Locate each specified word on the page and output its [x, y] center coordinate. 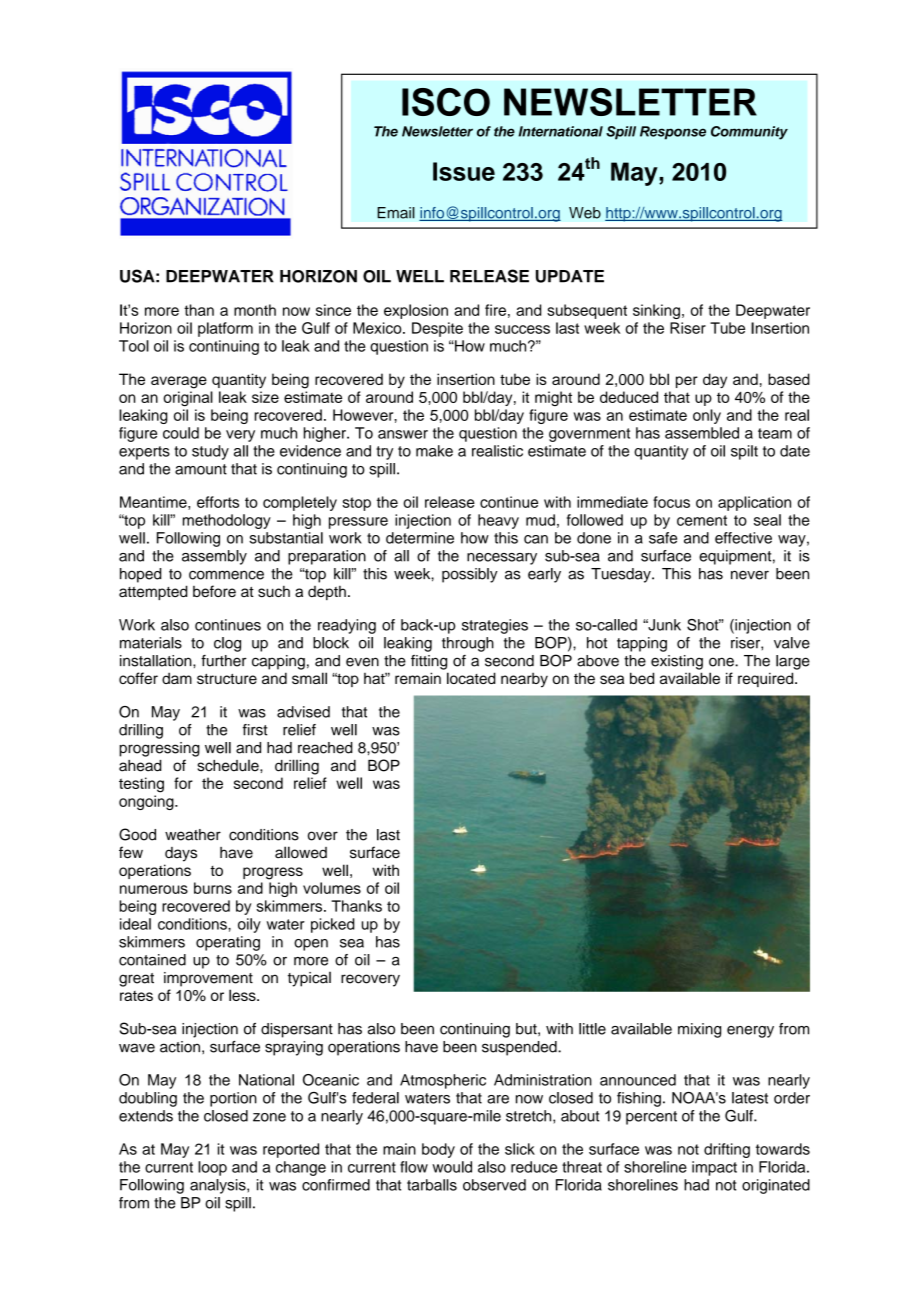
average [179, 382]
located [471, 678]
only [707, 416]
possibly [470, 575]
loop [212, 1168]
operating [228, 943]
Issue [464, 171]
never [750, 575]
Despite [437, 329]
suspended [520, 1048]
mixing [699, 1030]
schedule [229, 766]
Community [749, 133]
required [767, 679]
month [255, 310]
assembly [214, 557]
